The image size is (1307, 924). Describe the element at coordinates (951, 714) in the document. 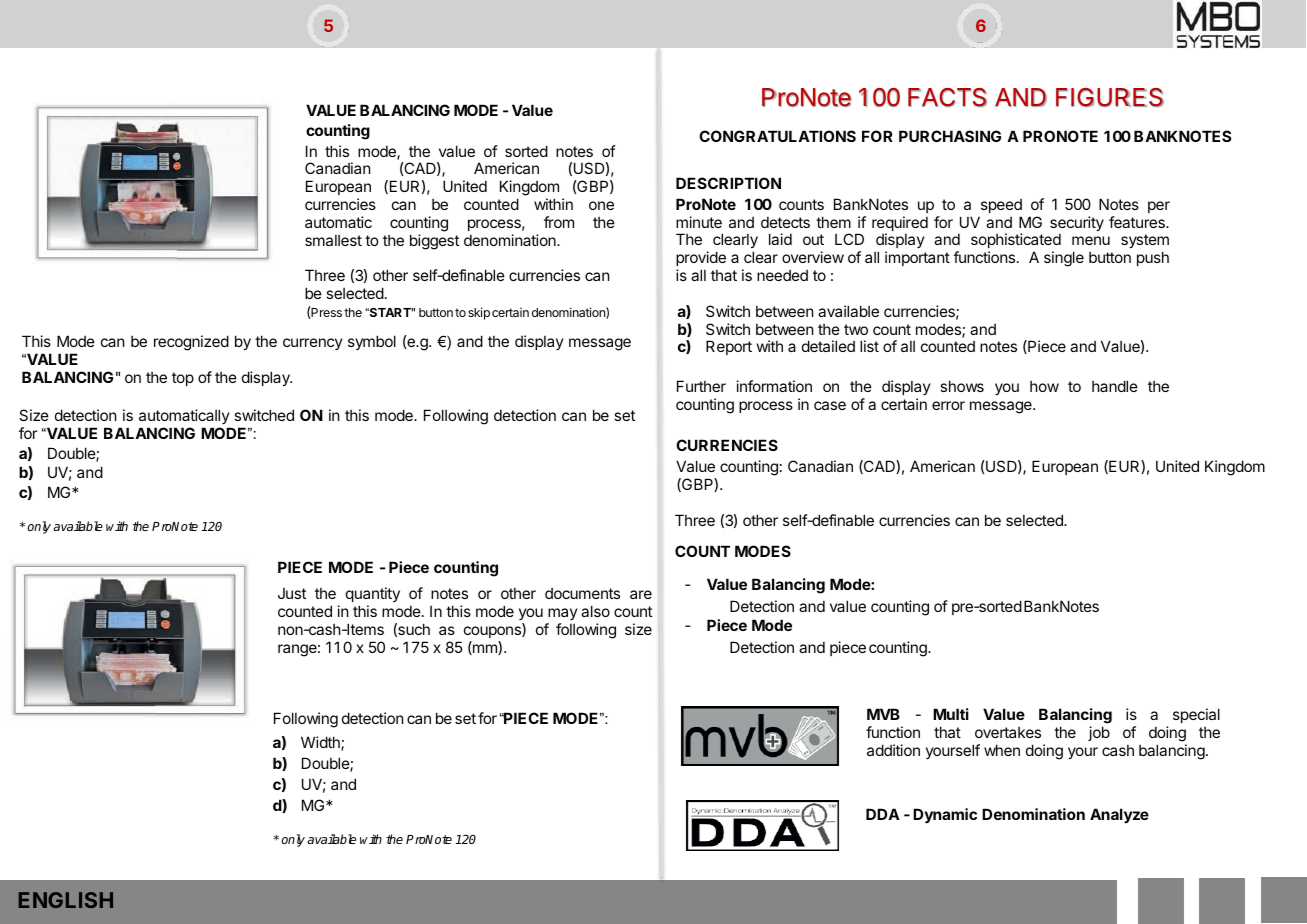

I see `Multi` at that location.
